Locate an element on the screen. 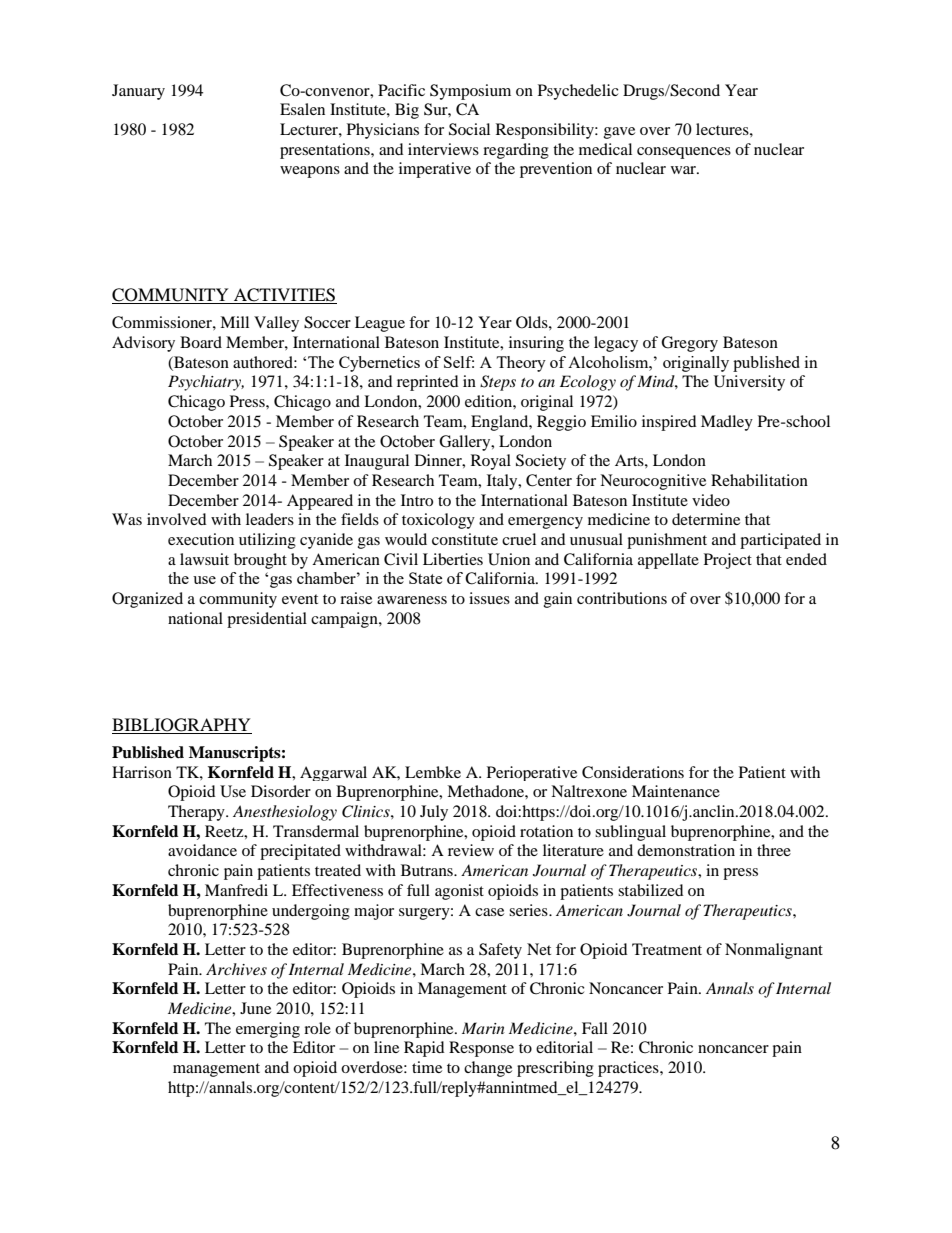 The image size is (952, 1233). Social is located at coordinates (469, 129).
